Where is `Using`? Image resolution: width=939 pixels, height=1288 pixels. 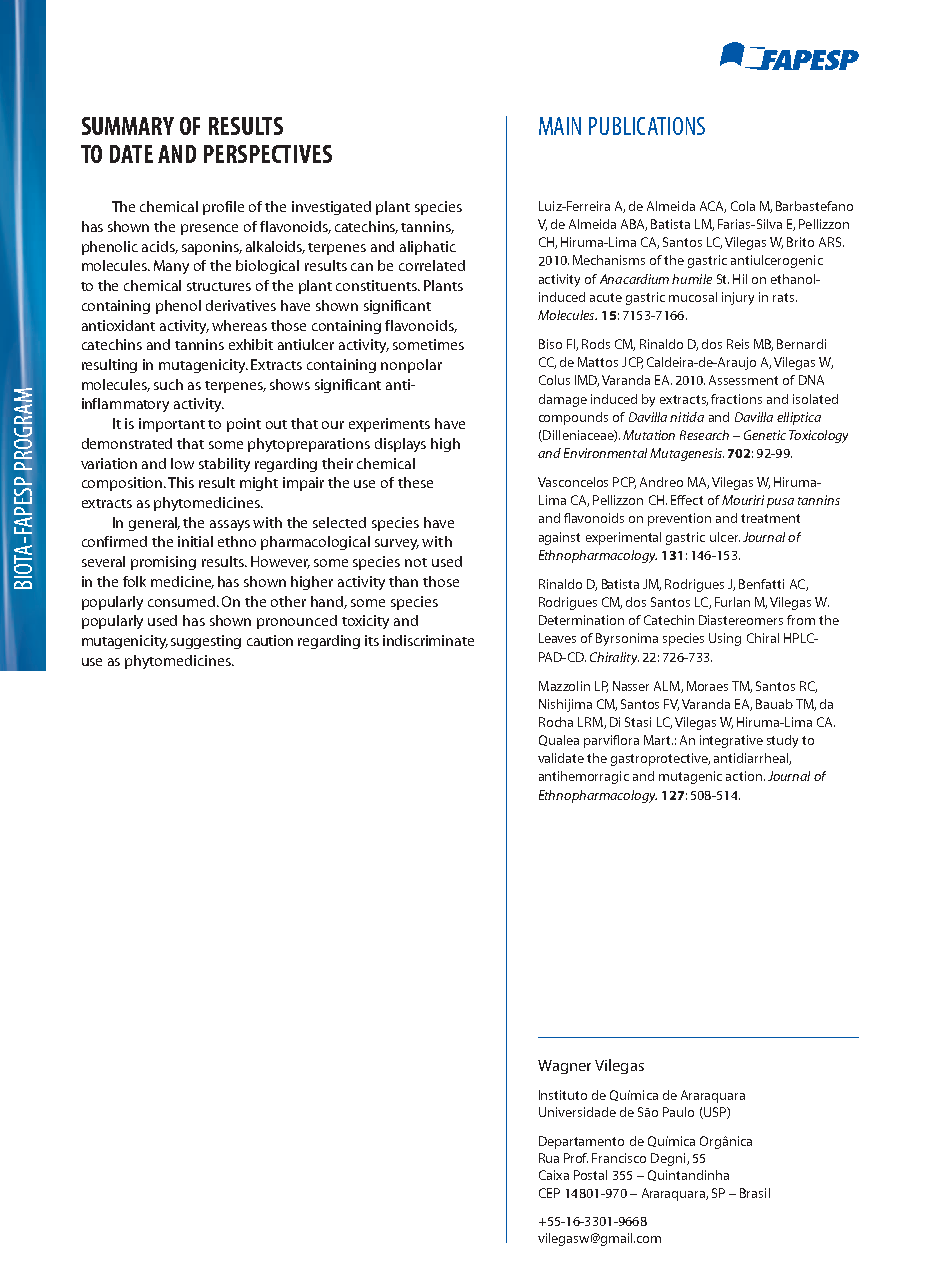
Using is located at coordinates (725, 639).
